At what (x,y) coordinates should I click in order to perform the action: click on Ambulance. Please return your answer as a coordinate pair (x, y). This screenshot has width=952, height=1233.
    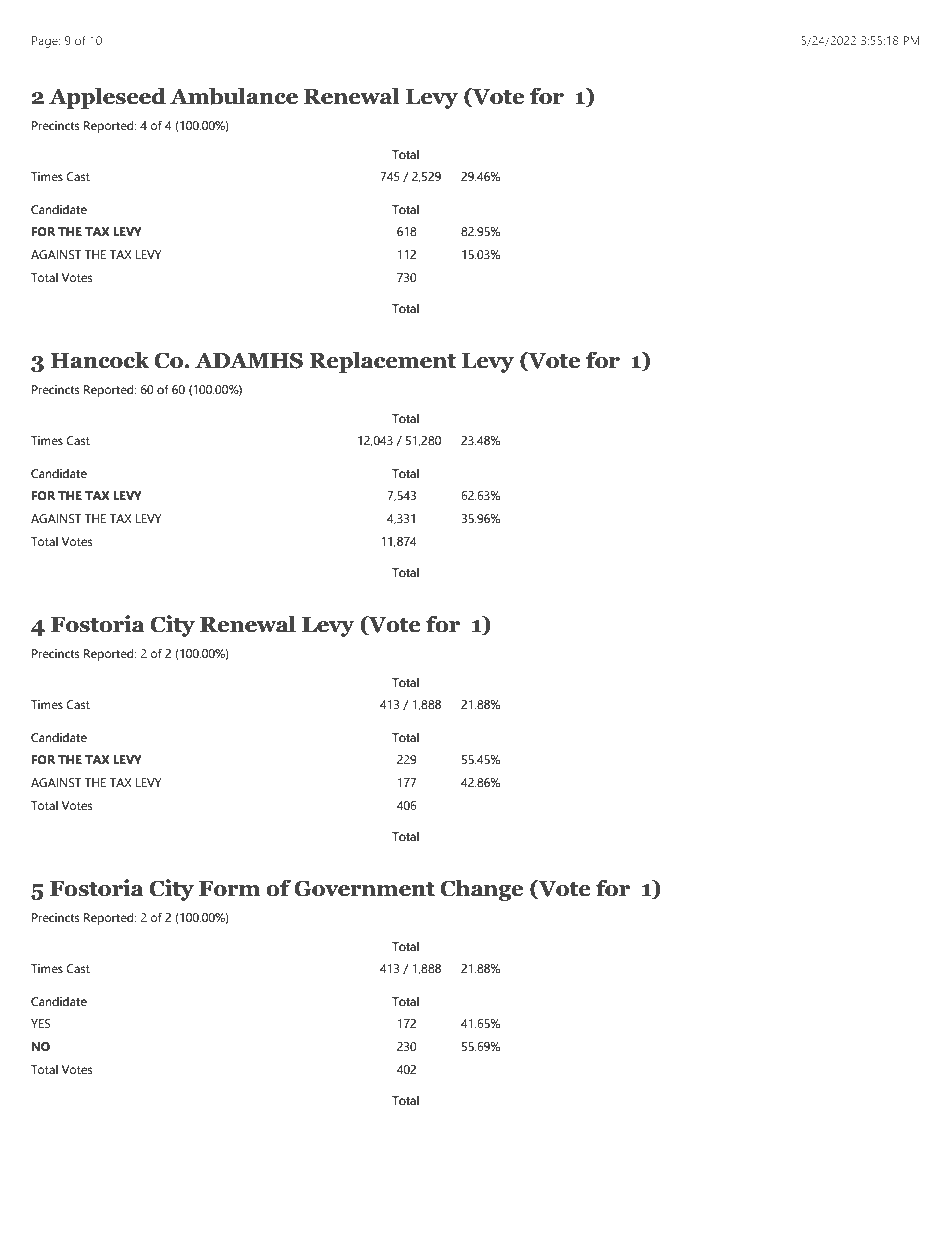
    Looking at the image, I should click on (234, 96).
